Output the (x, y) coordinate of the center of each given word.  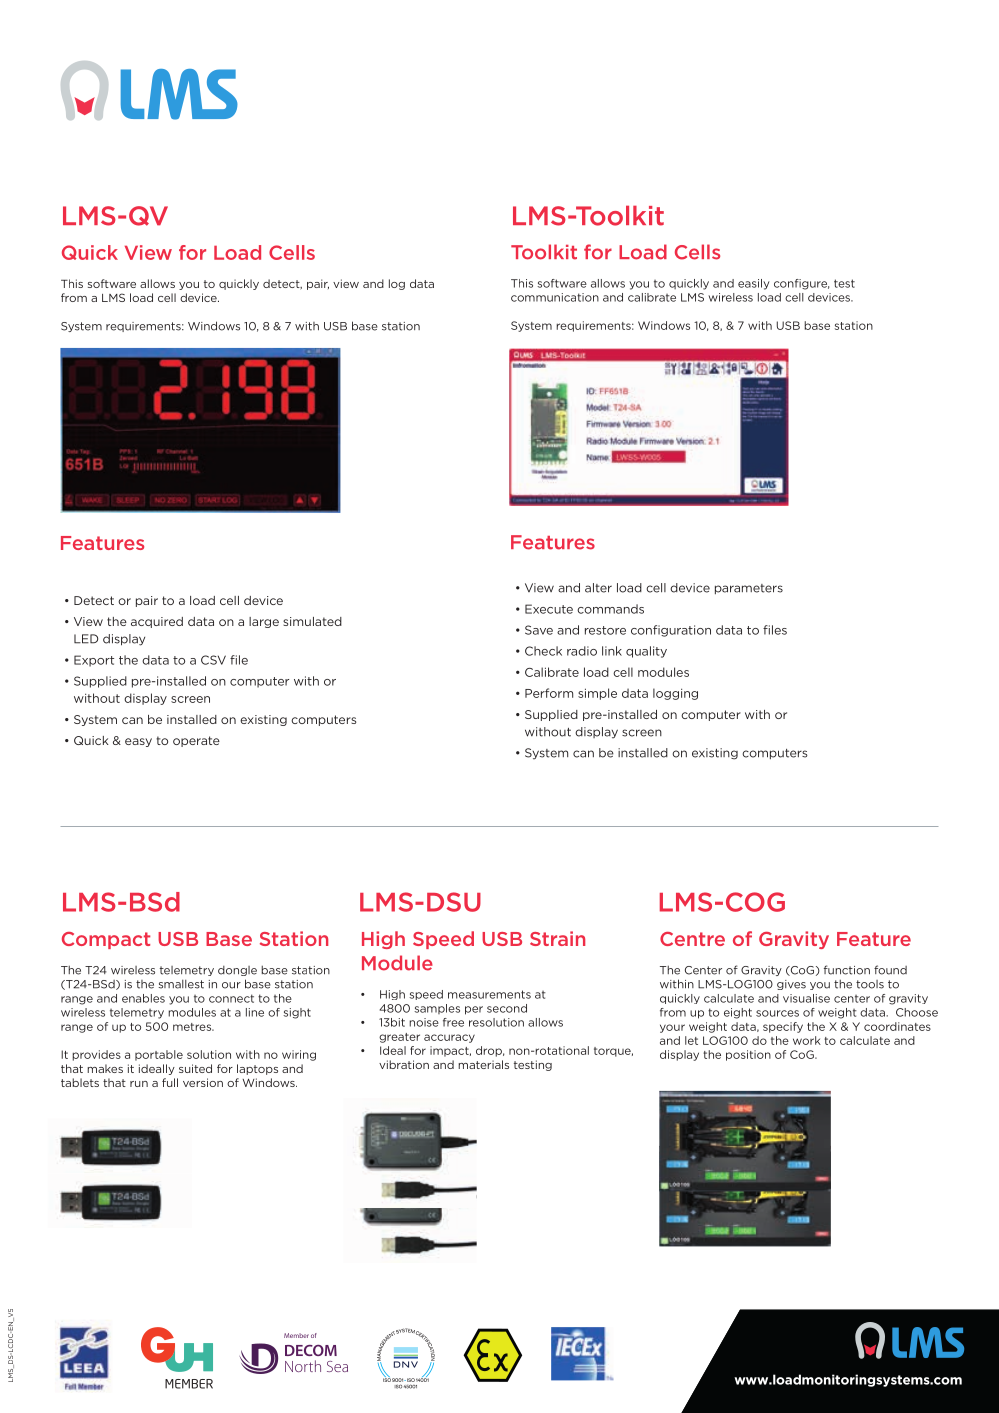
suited (195, 1068)
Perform (549, 693)
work (807, 1040)
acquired (157, 622)
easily (754, 284)
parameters (749, 589)
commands (610, 609)
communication (555, 297)
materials (483, 1064)
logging (675, 694)
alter (598, 588)
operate (196, 741)
